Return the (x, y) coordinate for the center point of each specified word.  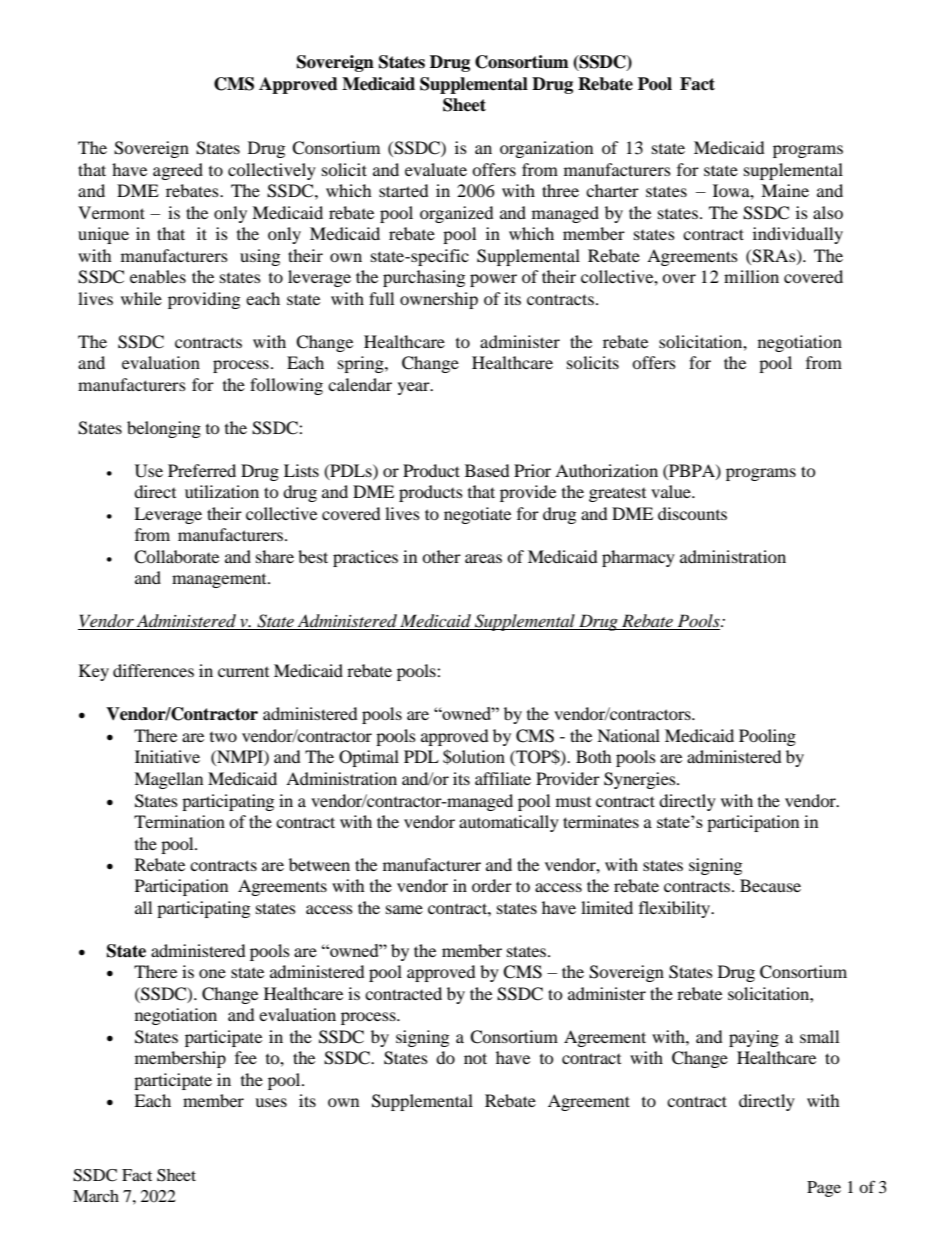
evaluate (436, 169)
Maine (785, 190)
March (96, 1196)
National (628, 735)
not (475, 1058)
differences (153, 670)
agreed (178, 171)
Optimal (369, 758)
